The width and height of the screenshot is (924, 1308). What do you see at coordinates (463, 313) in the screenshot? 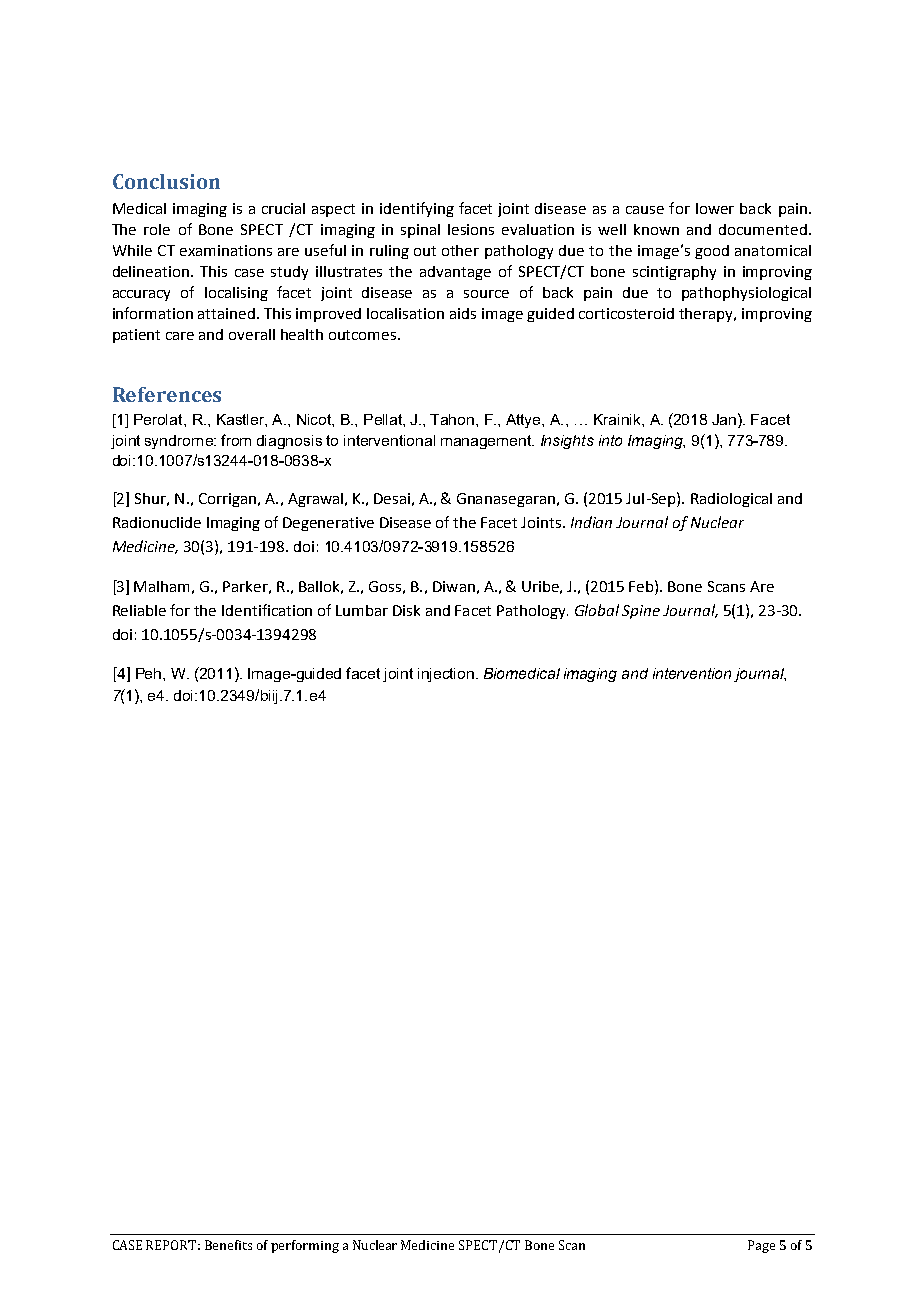
I see `aids` at bounding box center [463, 313].
